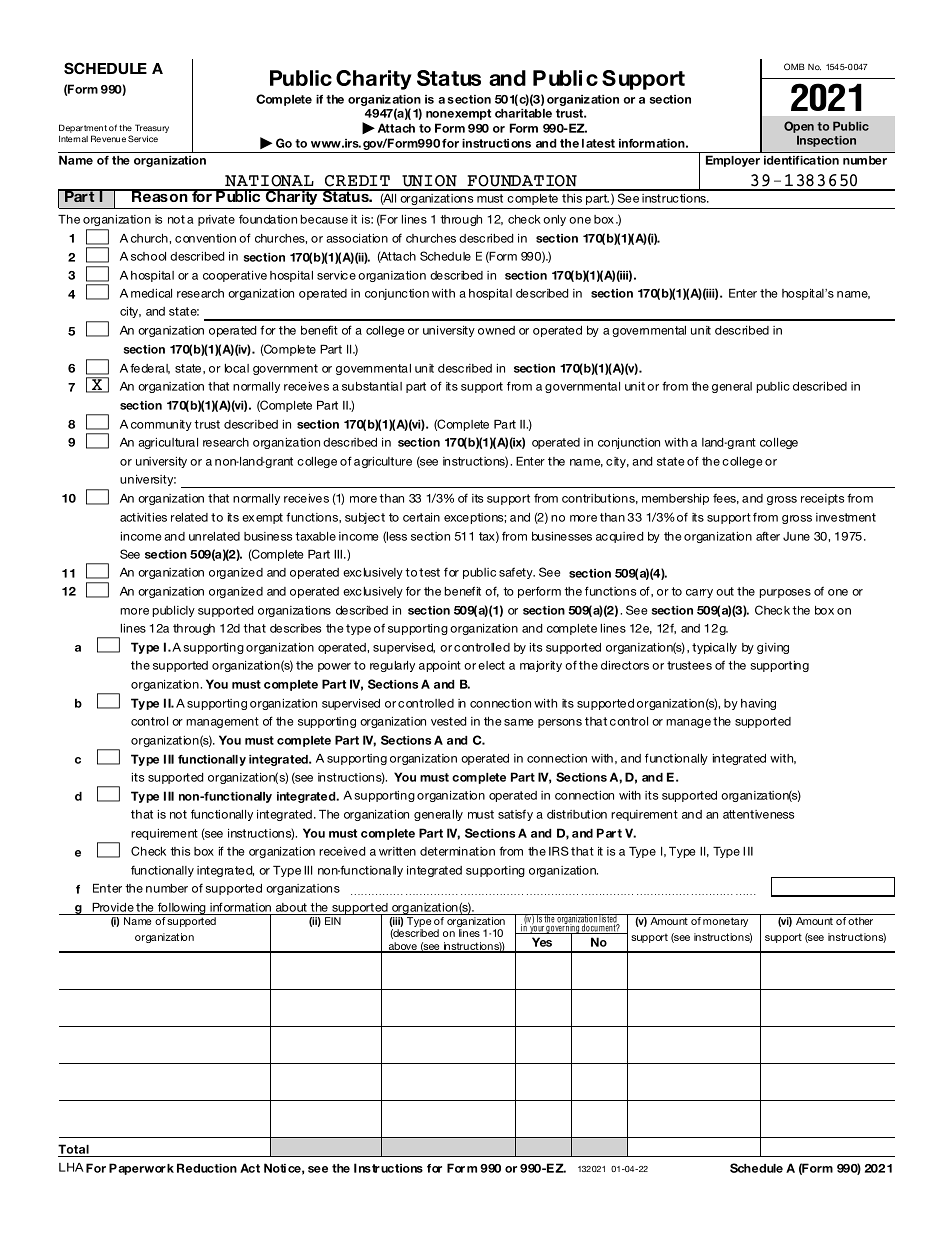 This document has width=952, height=1233. I want to click on other, so click(860, 921).
